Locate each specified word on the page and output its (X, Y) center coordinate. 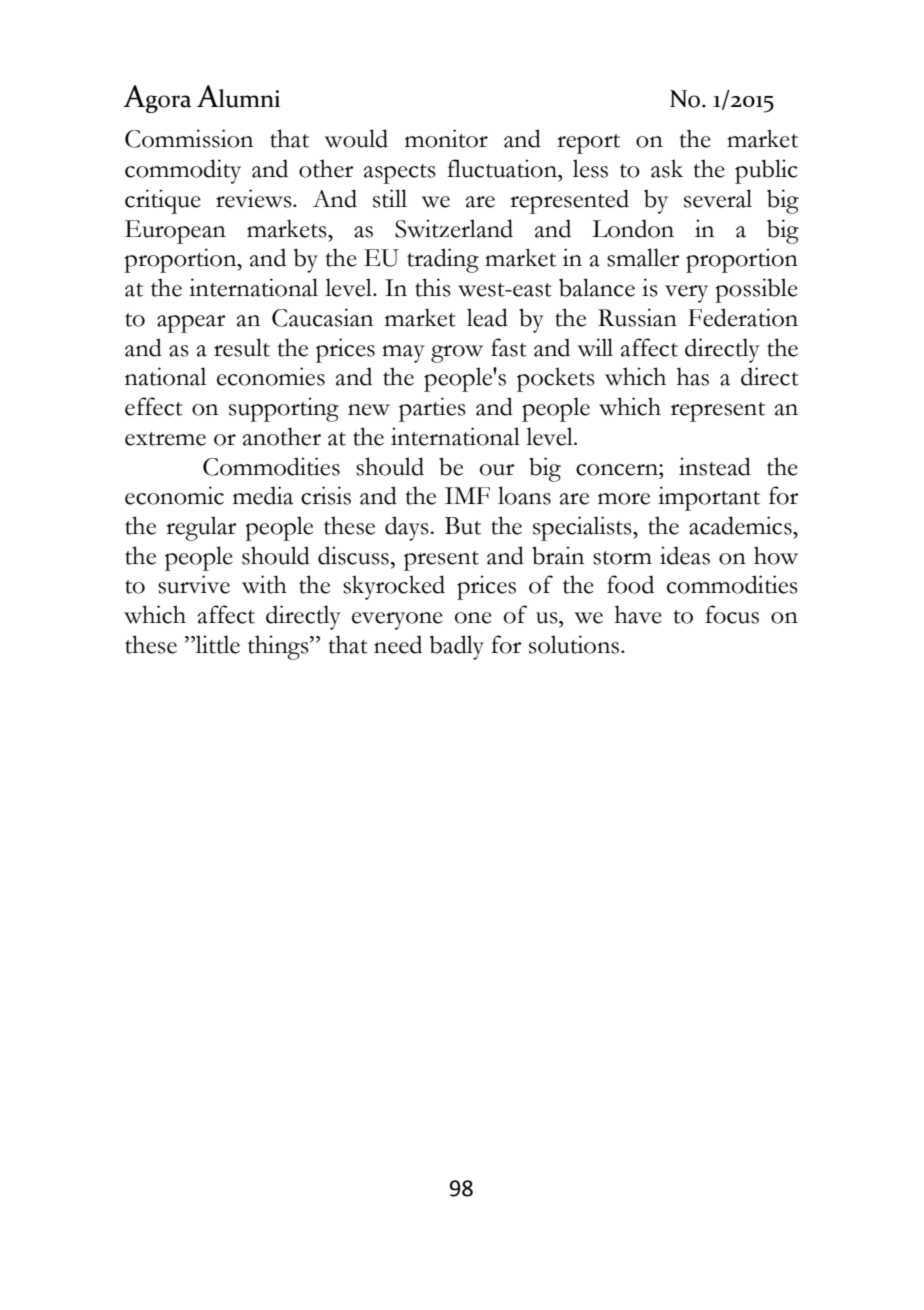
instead (715, 466)
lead (487, 317)
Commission (189, 138)
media (263, 495)
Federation (743, 317)
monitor (446, 138)
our (497, 470)
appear (191, 324)
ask (667, 168)
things (279, 647)
